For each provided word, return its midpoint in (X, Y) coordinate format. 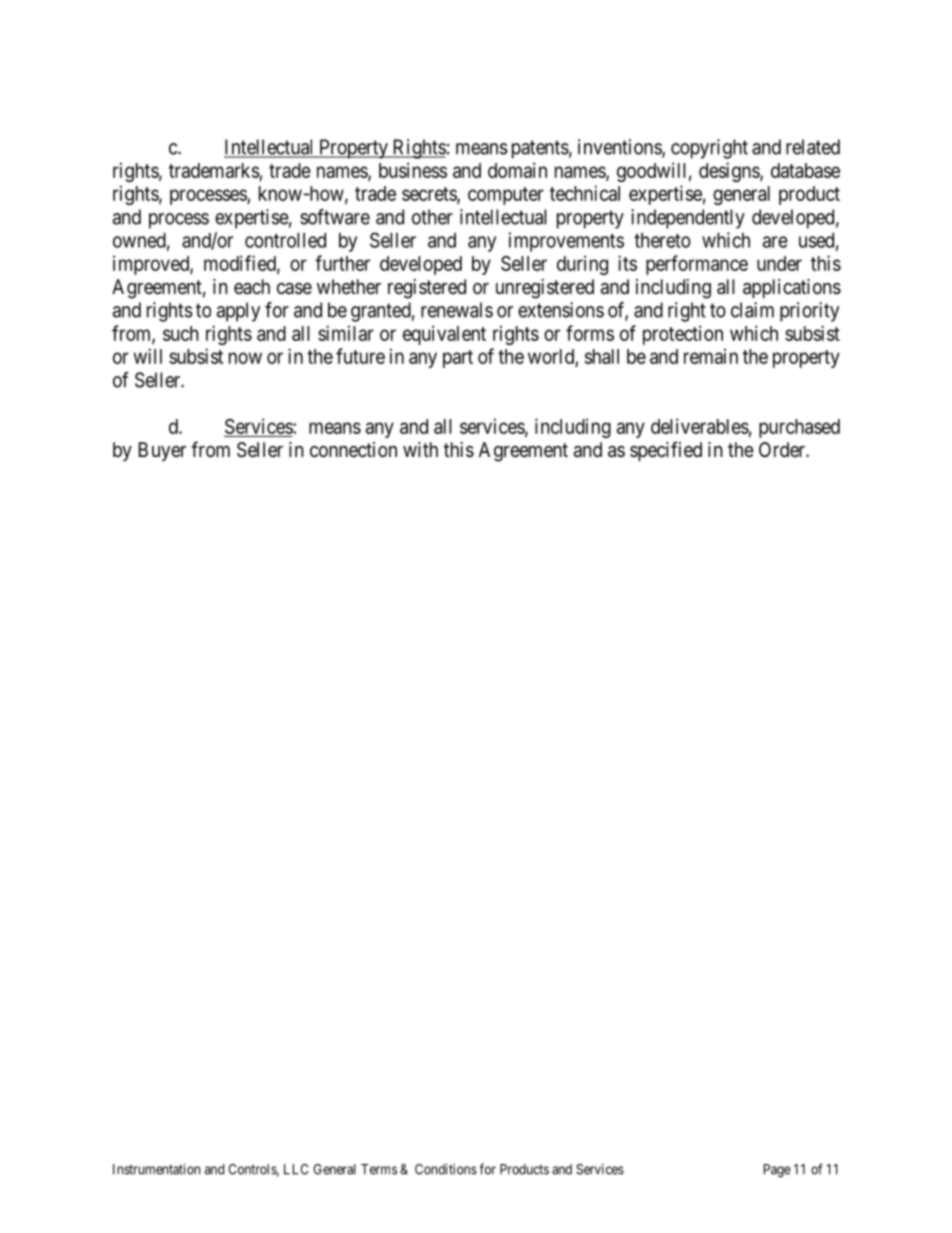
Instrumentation (156, 1169)
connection (353, 449)
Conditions (446, 1169)
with (420, 449)
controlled (285, 240)
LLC (296, 1169)
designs (730, 172)
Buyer (162, 451)
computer (506, 196)
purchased (799, 428)
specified (666, 451)
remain (711, 356)
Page (777, 1171)
